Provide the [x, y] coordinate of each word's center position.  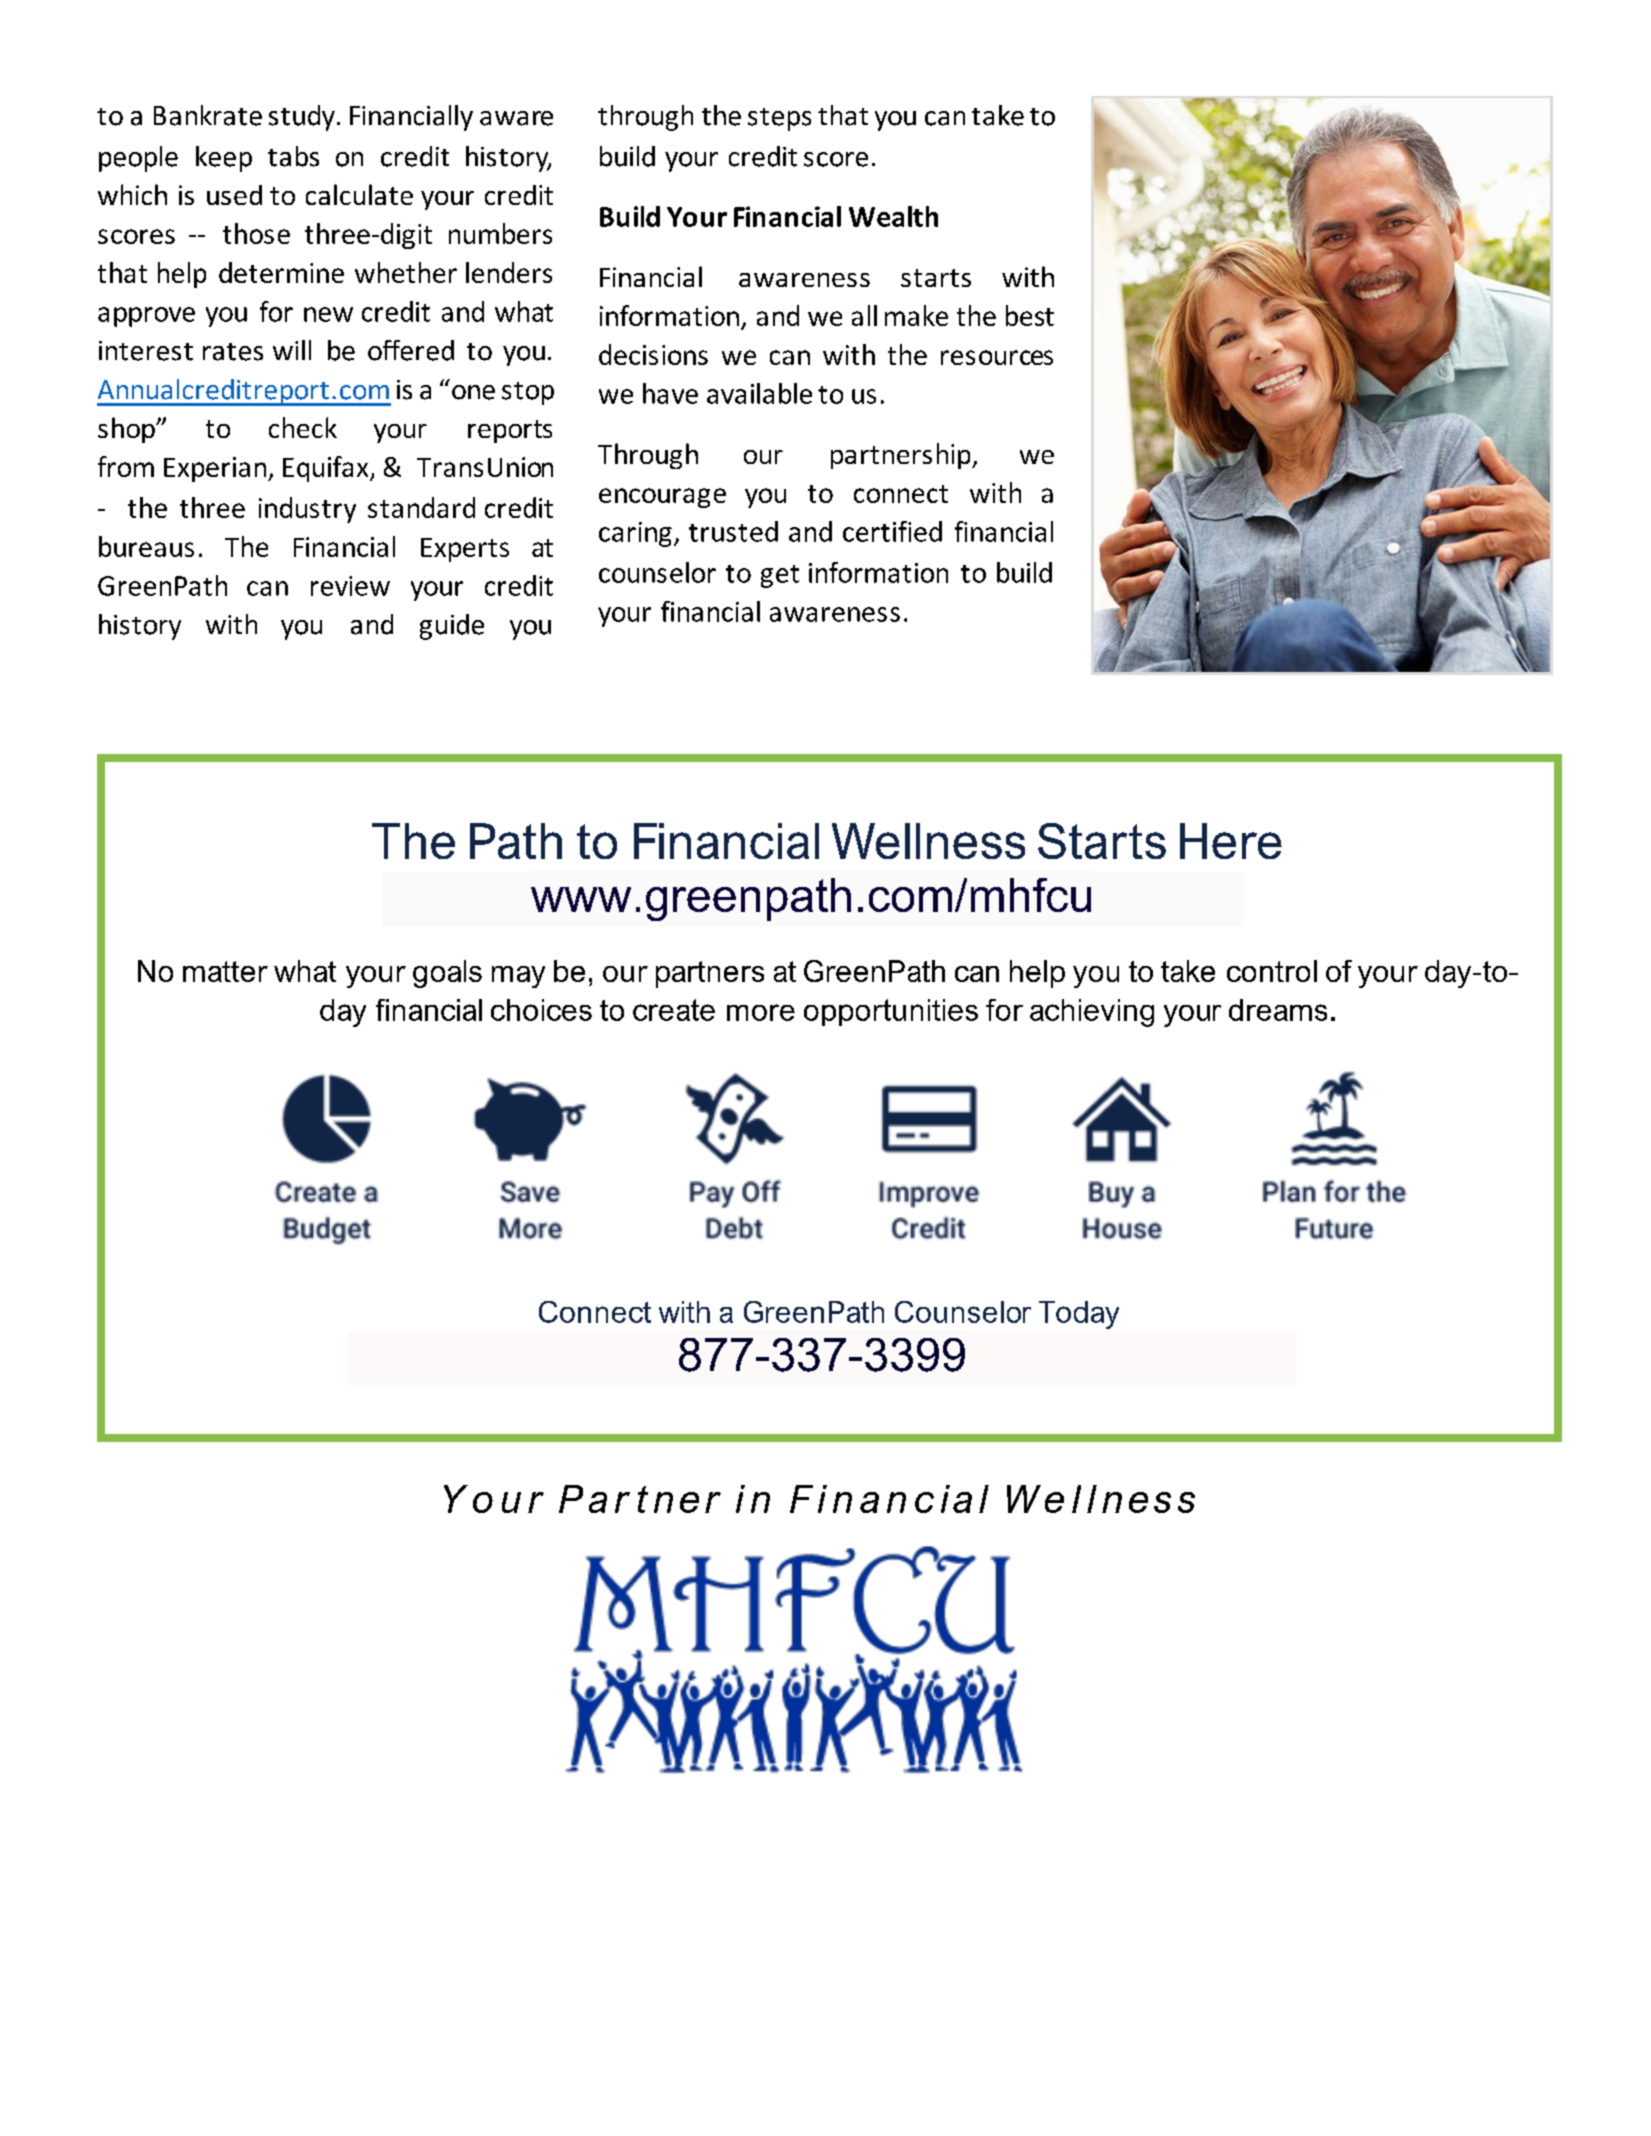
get [780, 576]
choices [541, 1010]
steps [779, 119]
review [350, 586]
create [674, 1010]
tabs [293, 156]
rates [233, 352]
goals [447, 974]
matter [225, 971]
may [518, 977]
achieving [1092, 1013]
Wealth [893, 216]
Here [1231, 841]
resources [997, 357]
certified [892, 531]
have [670, 393]
